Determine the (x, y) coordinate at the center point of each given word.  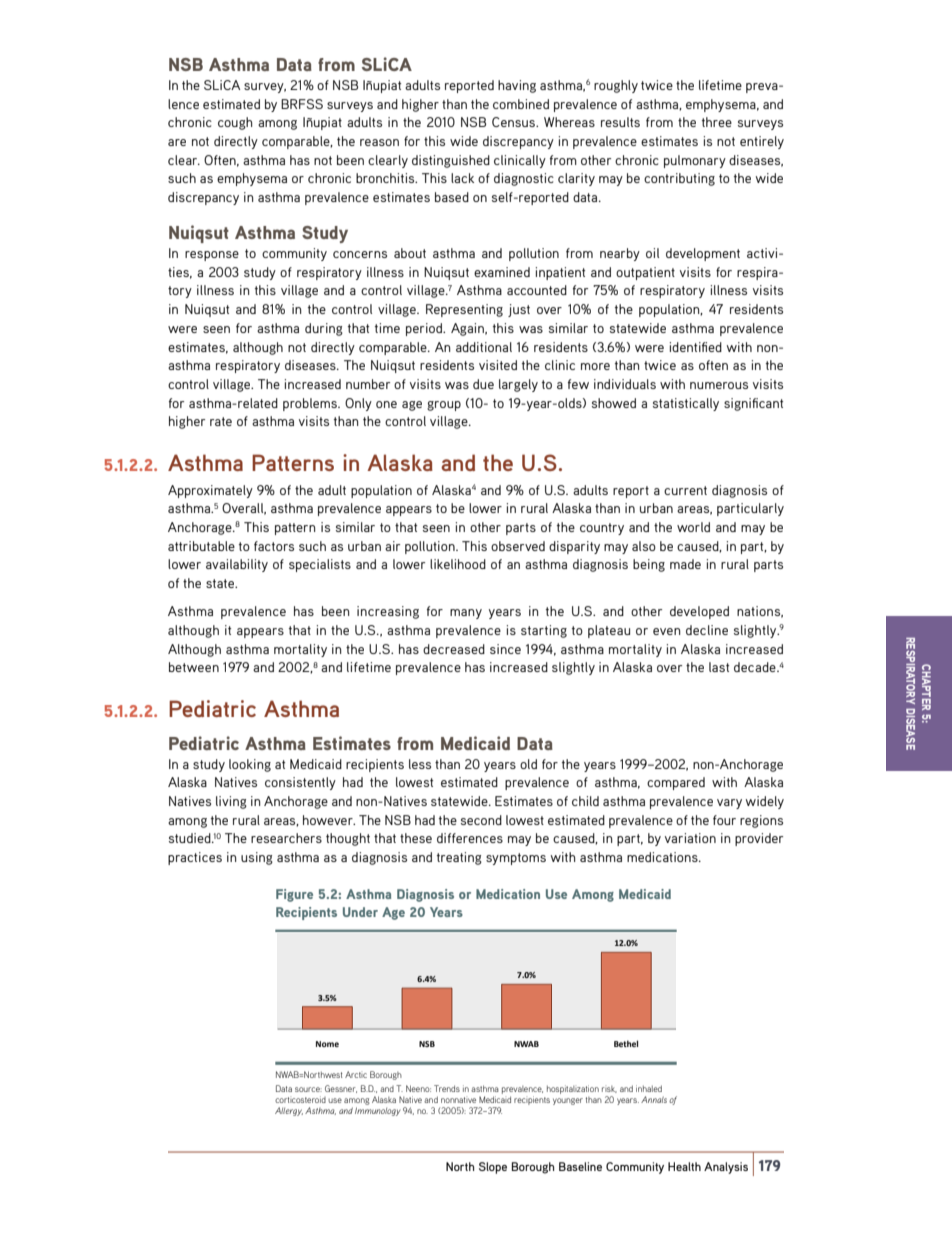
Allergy (289, 1111)
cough (235, 123)
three (717, 122)
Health (684, 1166)
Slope (493, 1168)
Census (514, 122)
